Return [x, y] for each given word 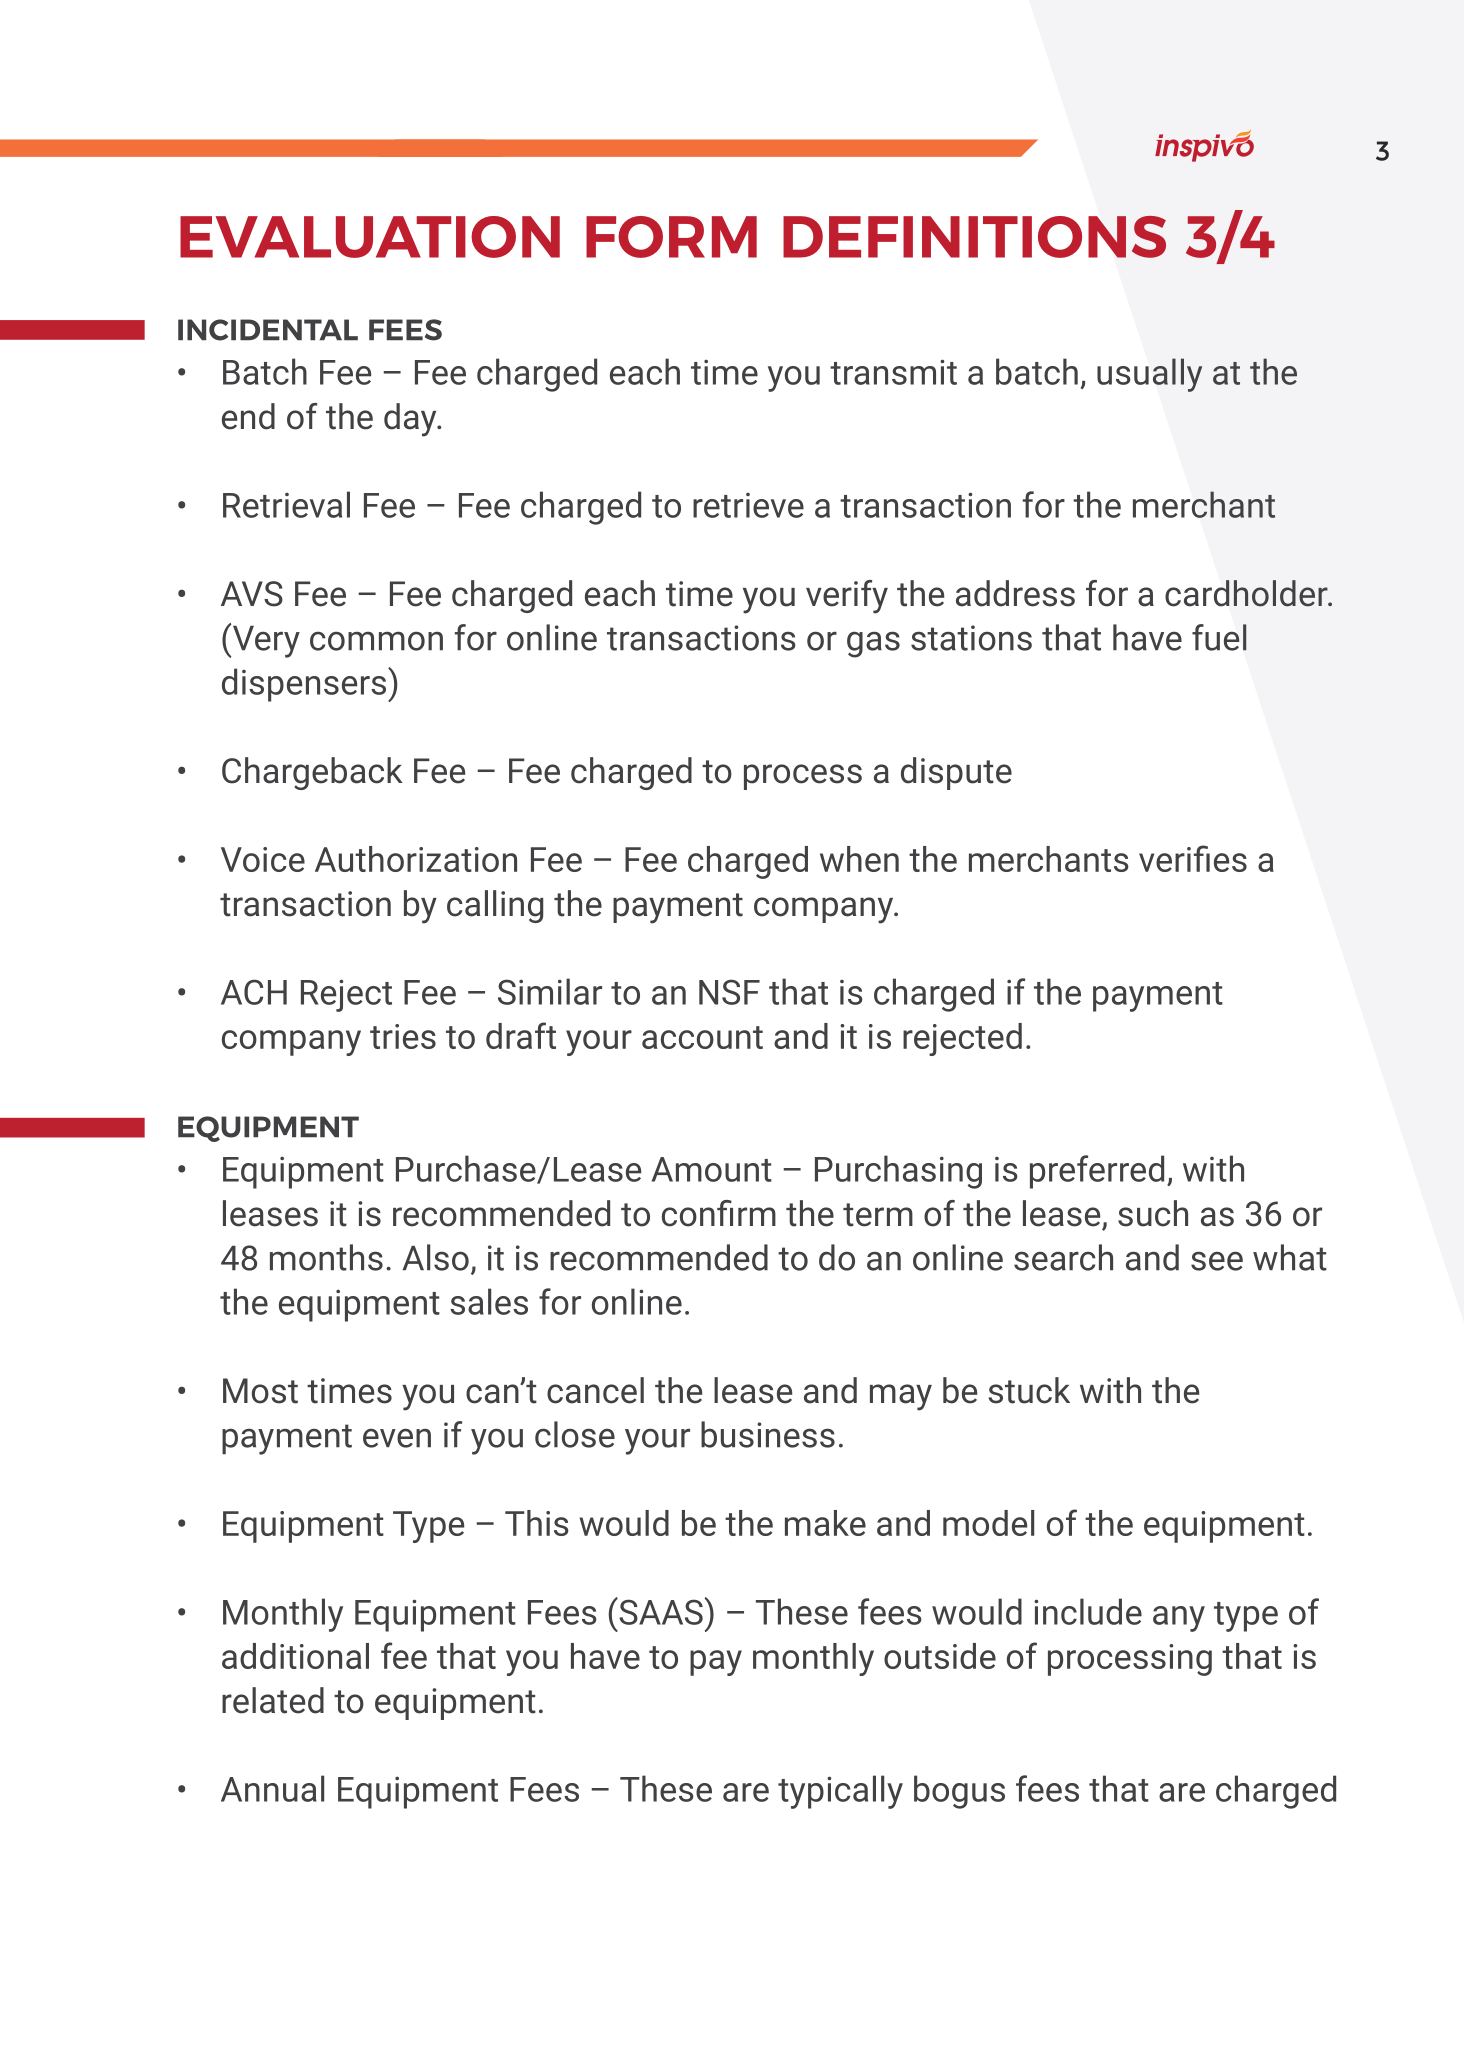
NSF [729, 992]
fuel [1219, 637]
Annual [272, 1788]
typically [840, 1792]
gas [873, 644]
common [376, 641]
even [397, 1438]
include [1088, 1611]
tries [403, 1036]
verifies [1193, 858]
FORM [671, 237]
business [768, 1434]
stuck [1029, 1390]
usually [1149, 375]
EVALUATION [370, 237]
